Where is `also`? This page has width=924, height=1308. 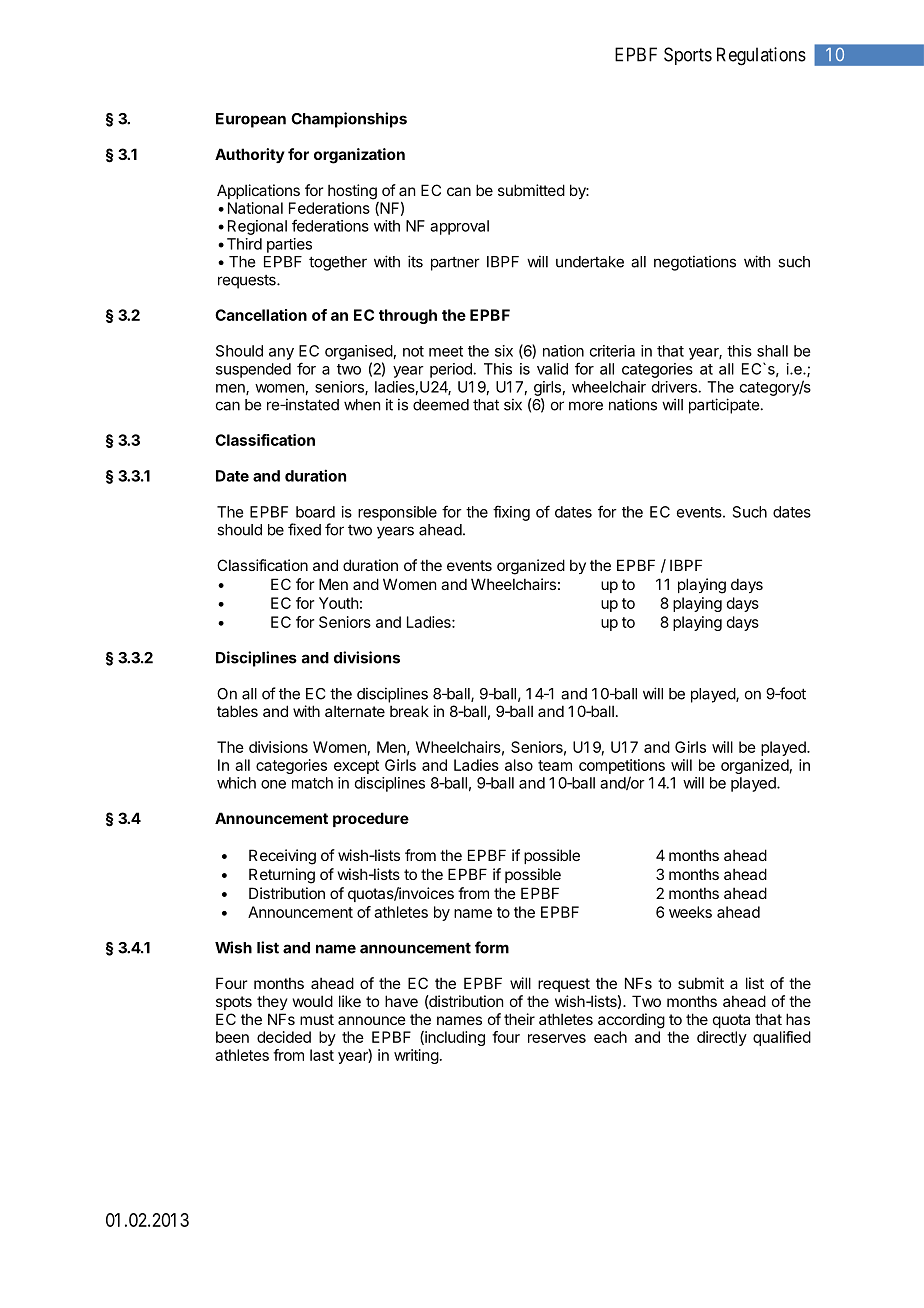 also is located at coordinates (519, 765).
